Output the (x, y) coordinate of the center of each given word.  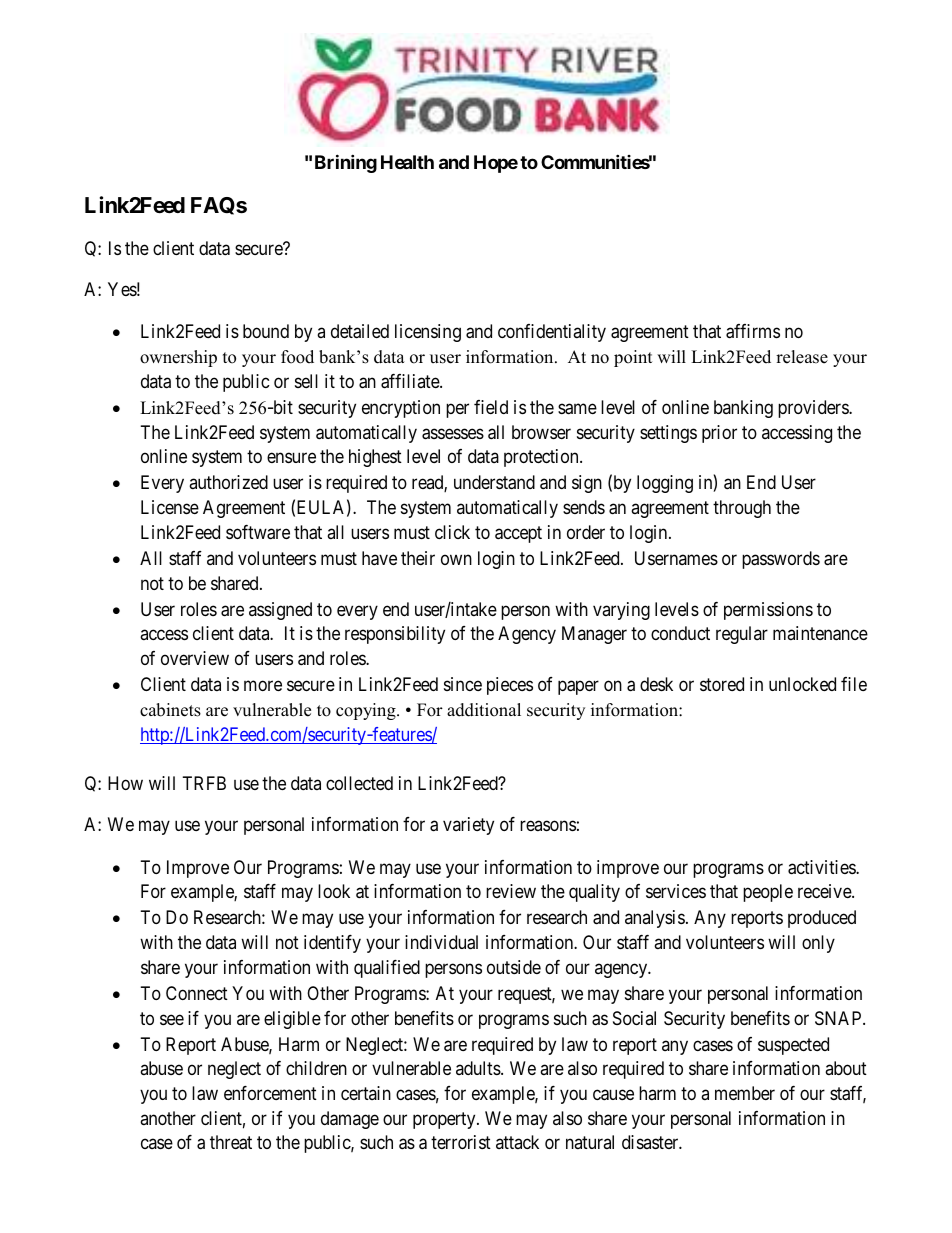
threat (231, 1142)
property (445, 1120)
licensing (428, 333)
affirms (753, 331)
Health (407, 162)
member (745, 1093)
